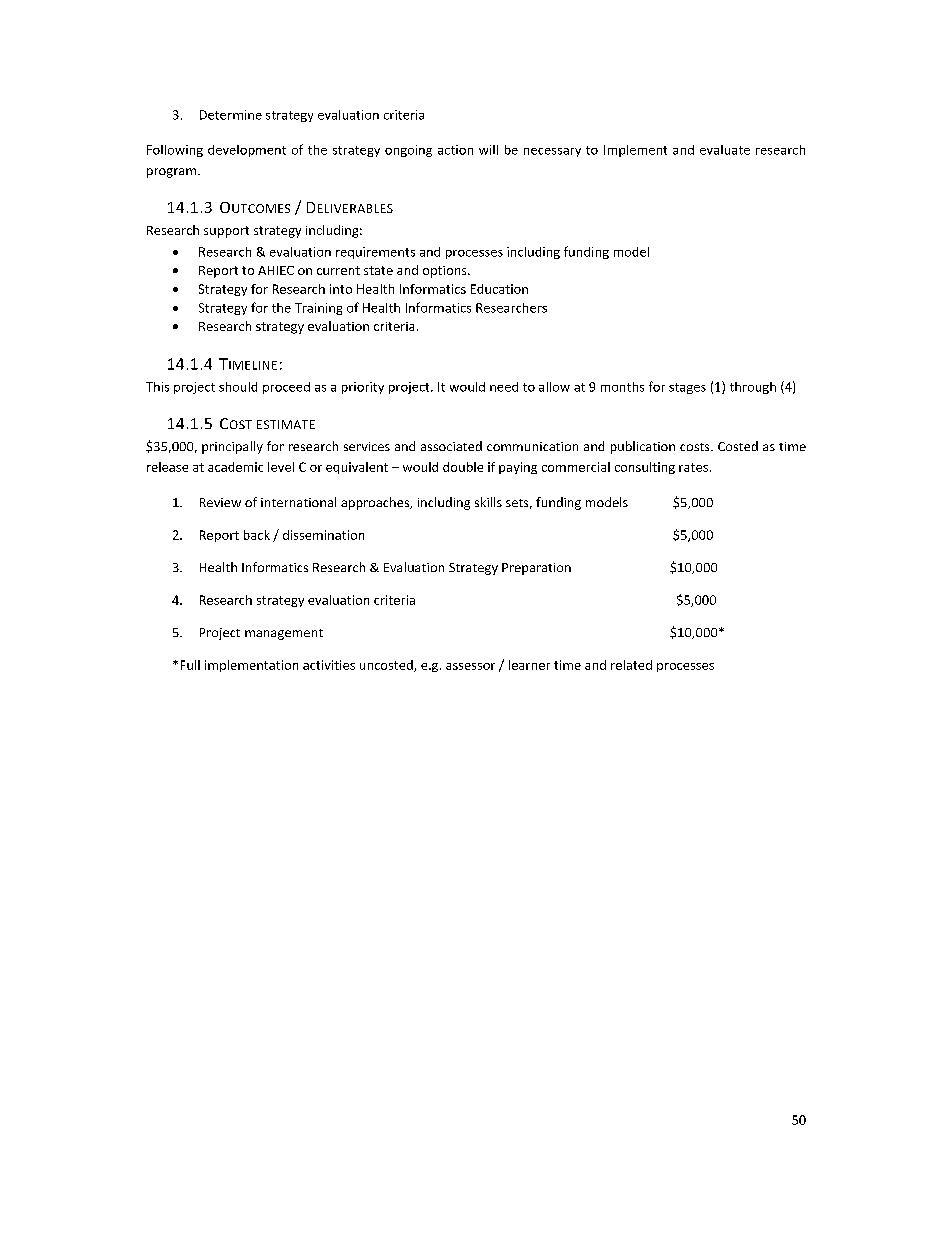 The width and height of the screenshot is (952, 1233). I want to click on skills, so click(488, 502).
